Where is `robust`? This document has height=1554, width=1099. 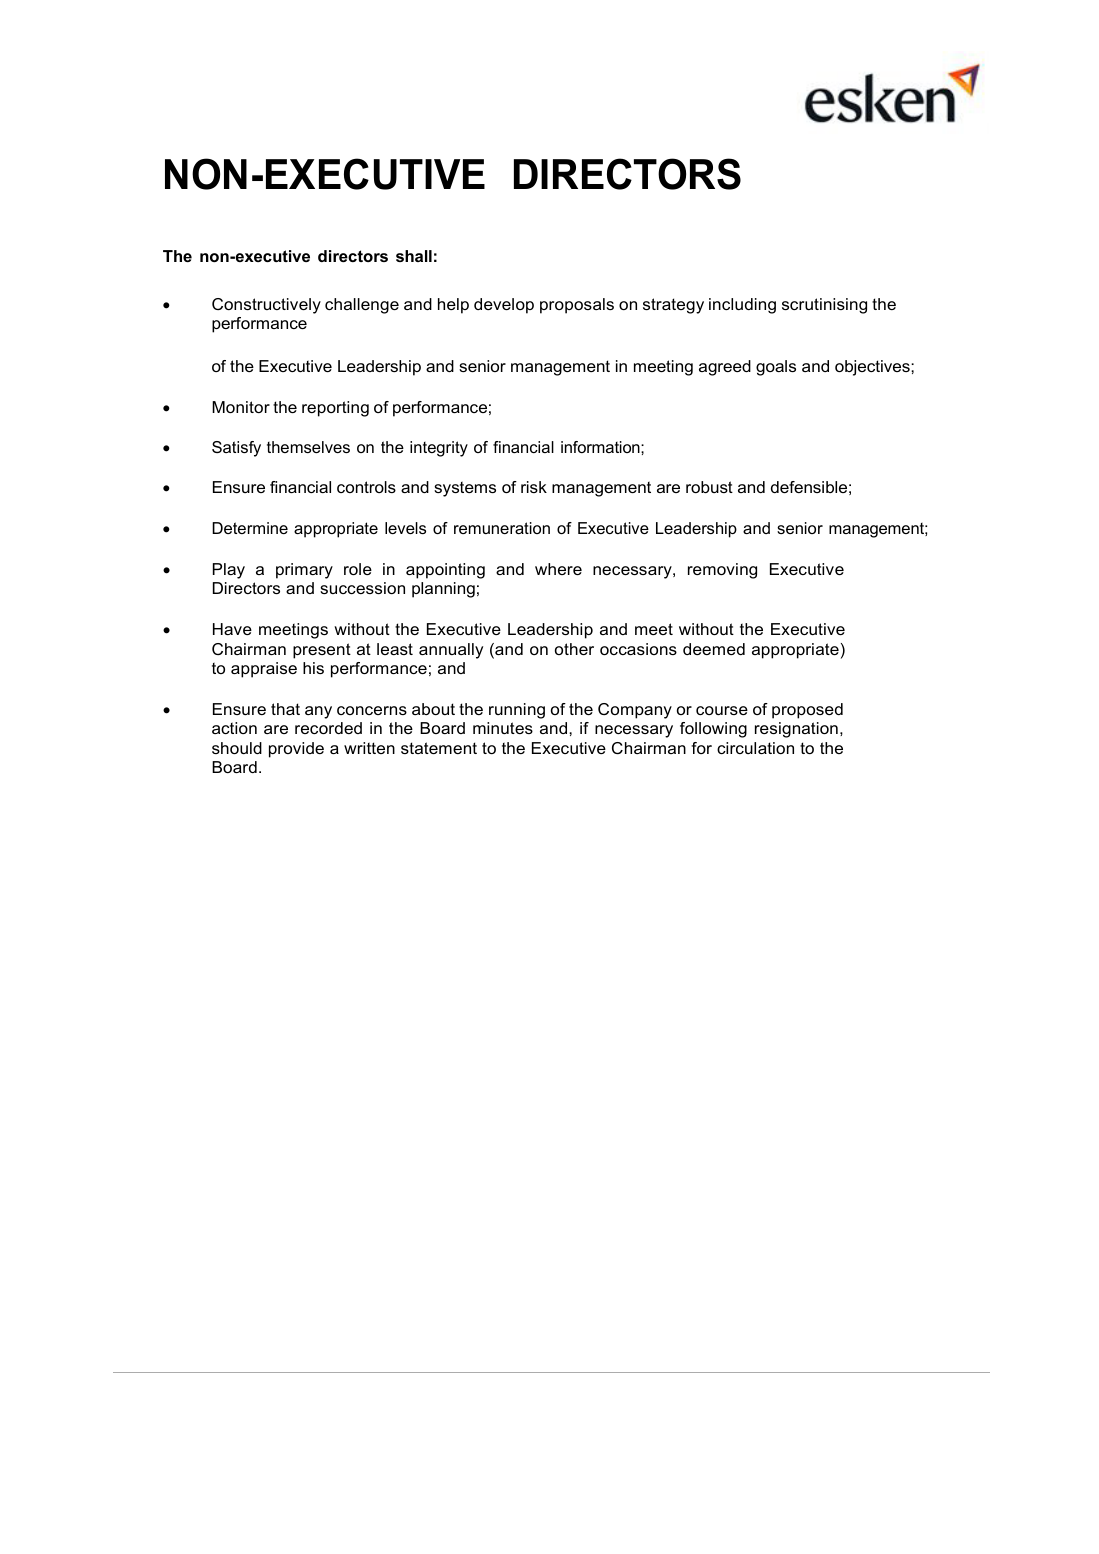 robust is located at coordinates (709, 487).
